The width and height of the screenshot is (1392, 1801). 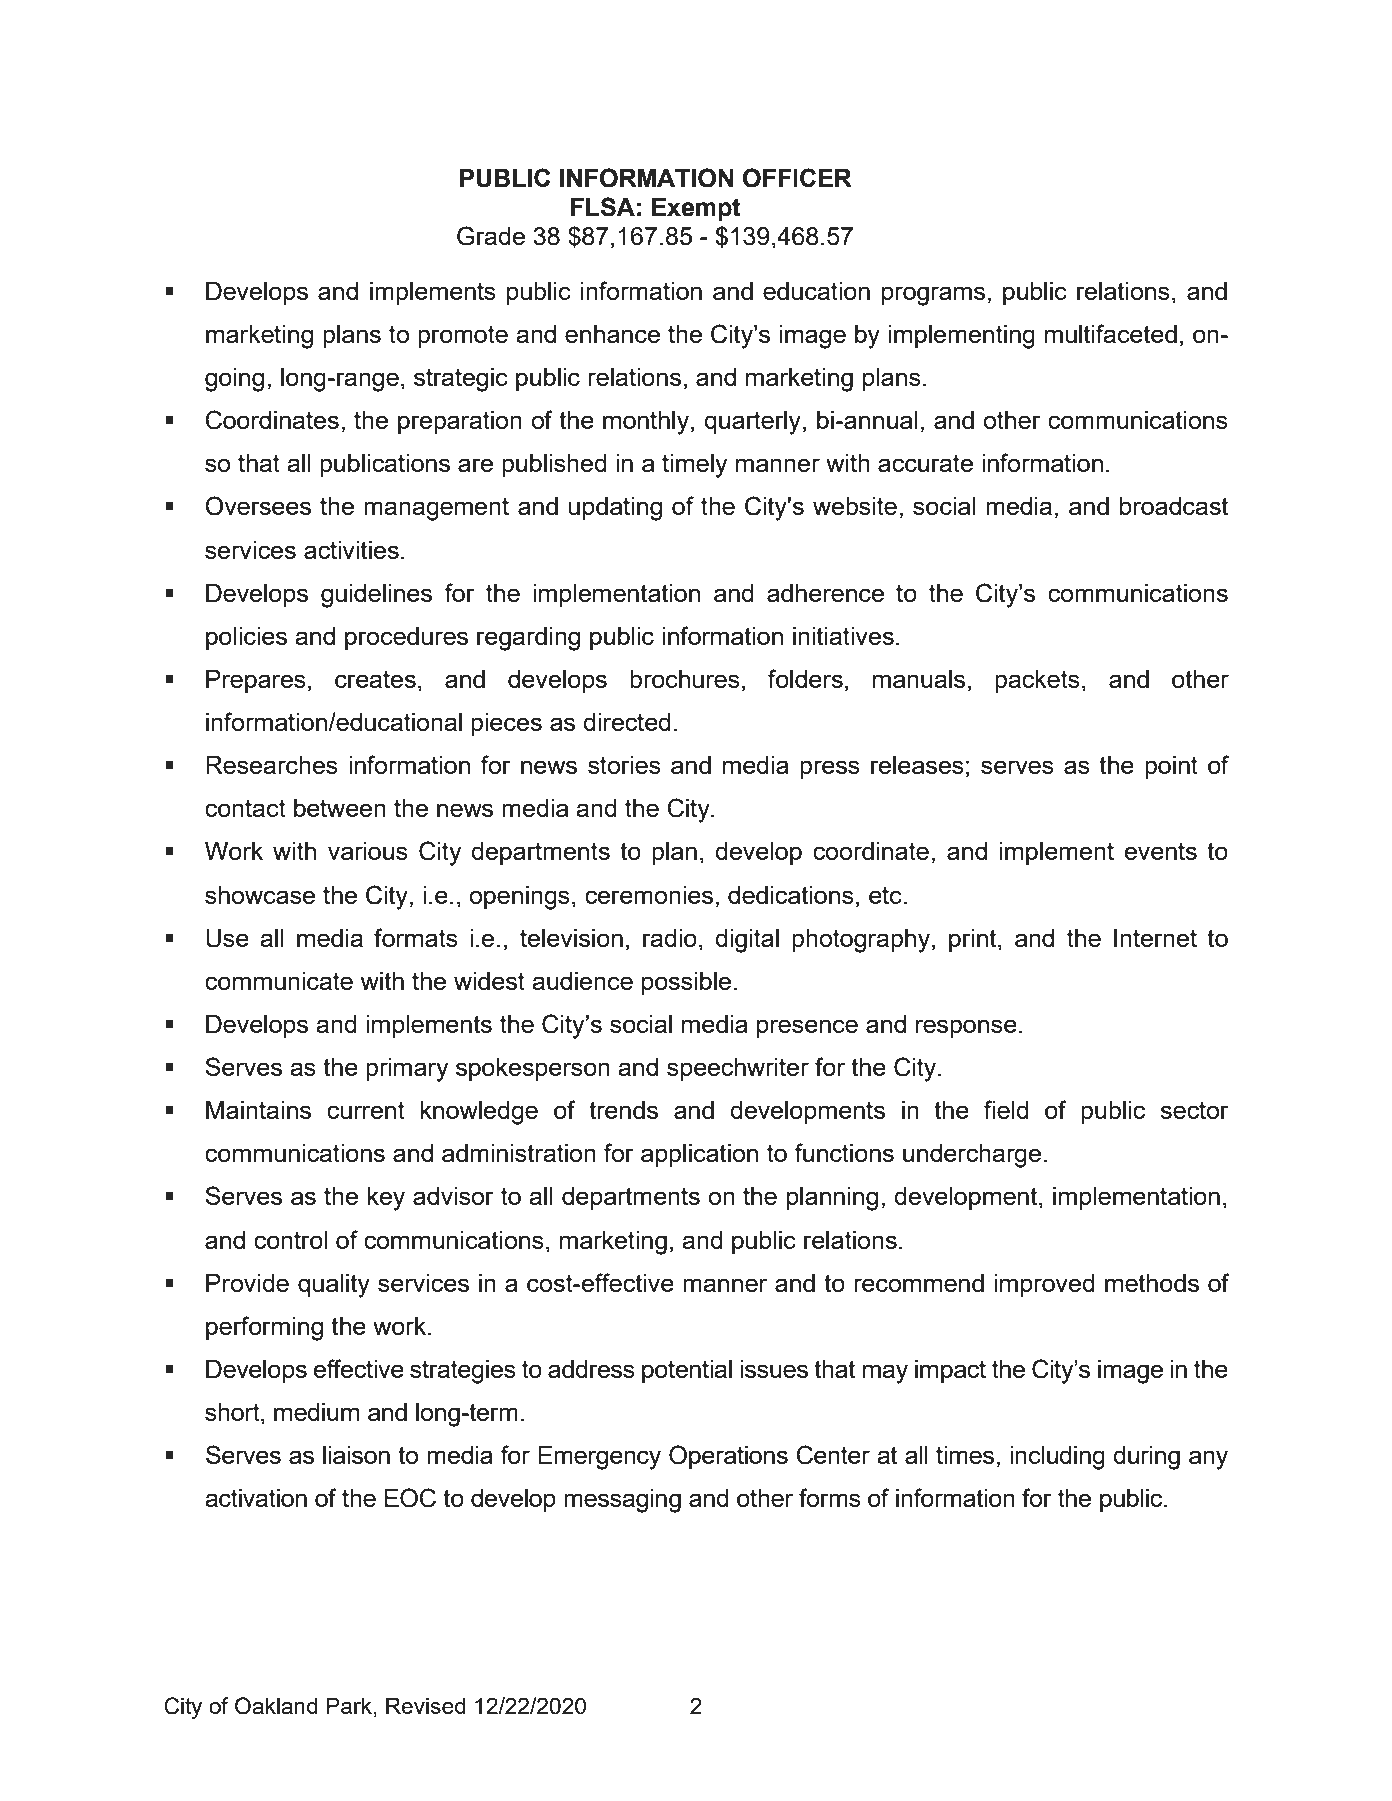 What do you see at coordinates (1174, 506) in the screenshot?
I see `broadcast` at bounding box center [1174, 506].
